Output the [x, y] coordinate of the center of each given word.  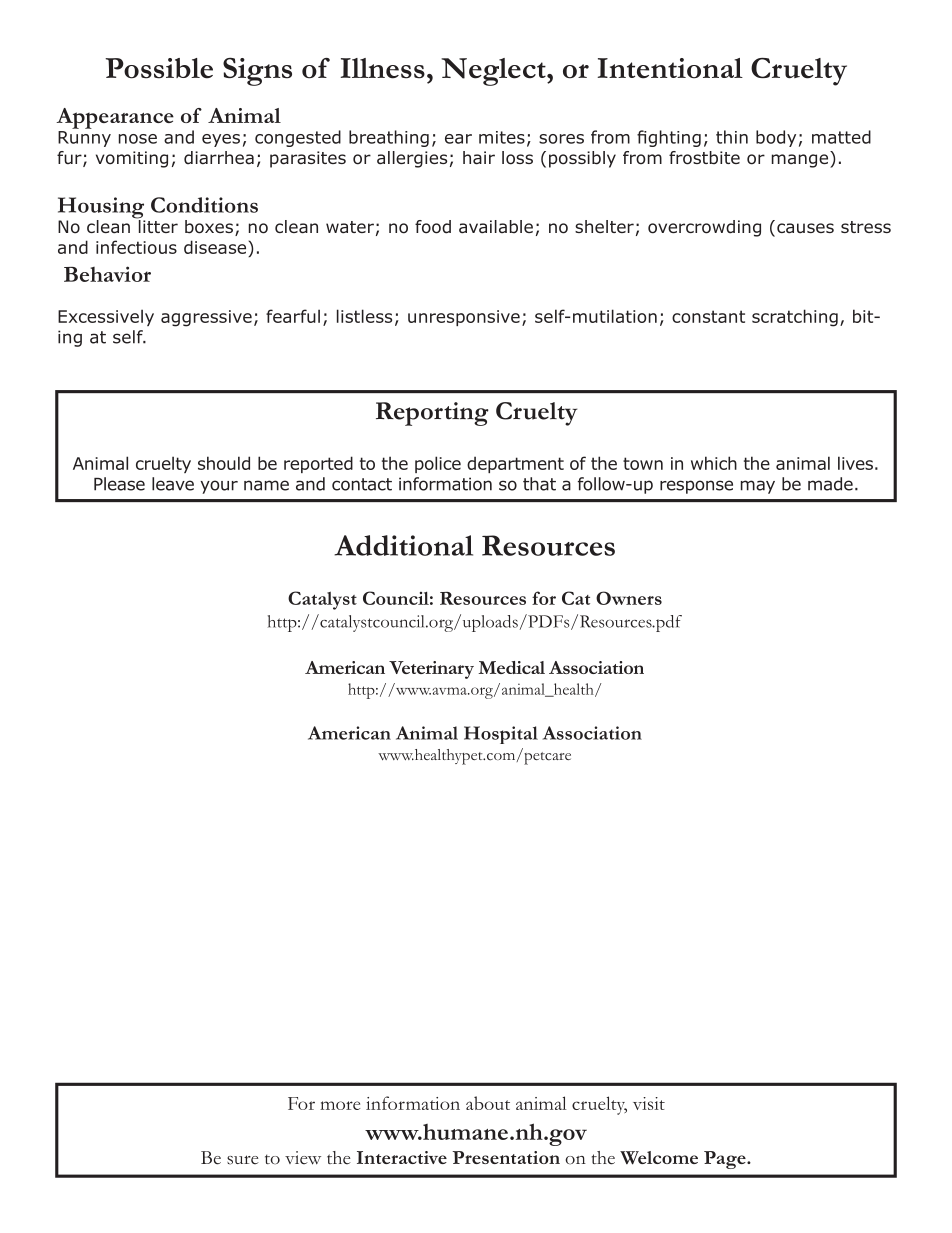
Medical [511, 667]
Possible [159, 68]
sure [243, 1160]
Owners [629, 598]
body [776, 138]
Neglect [494, 72]
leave [173, 484]
